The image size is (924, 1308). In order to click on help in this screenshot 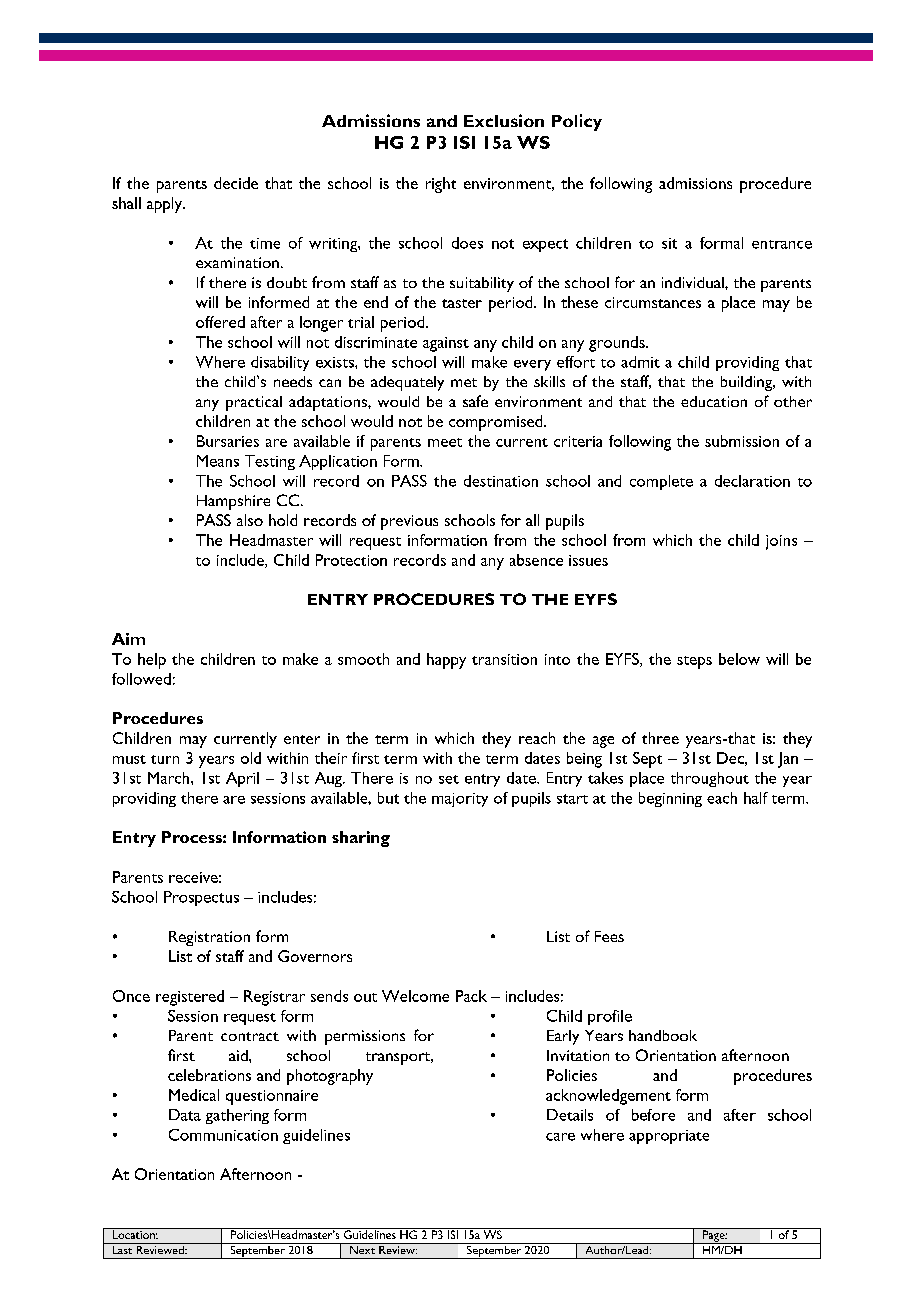, I will do `click(152, 661)`.
